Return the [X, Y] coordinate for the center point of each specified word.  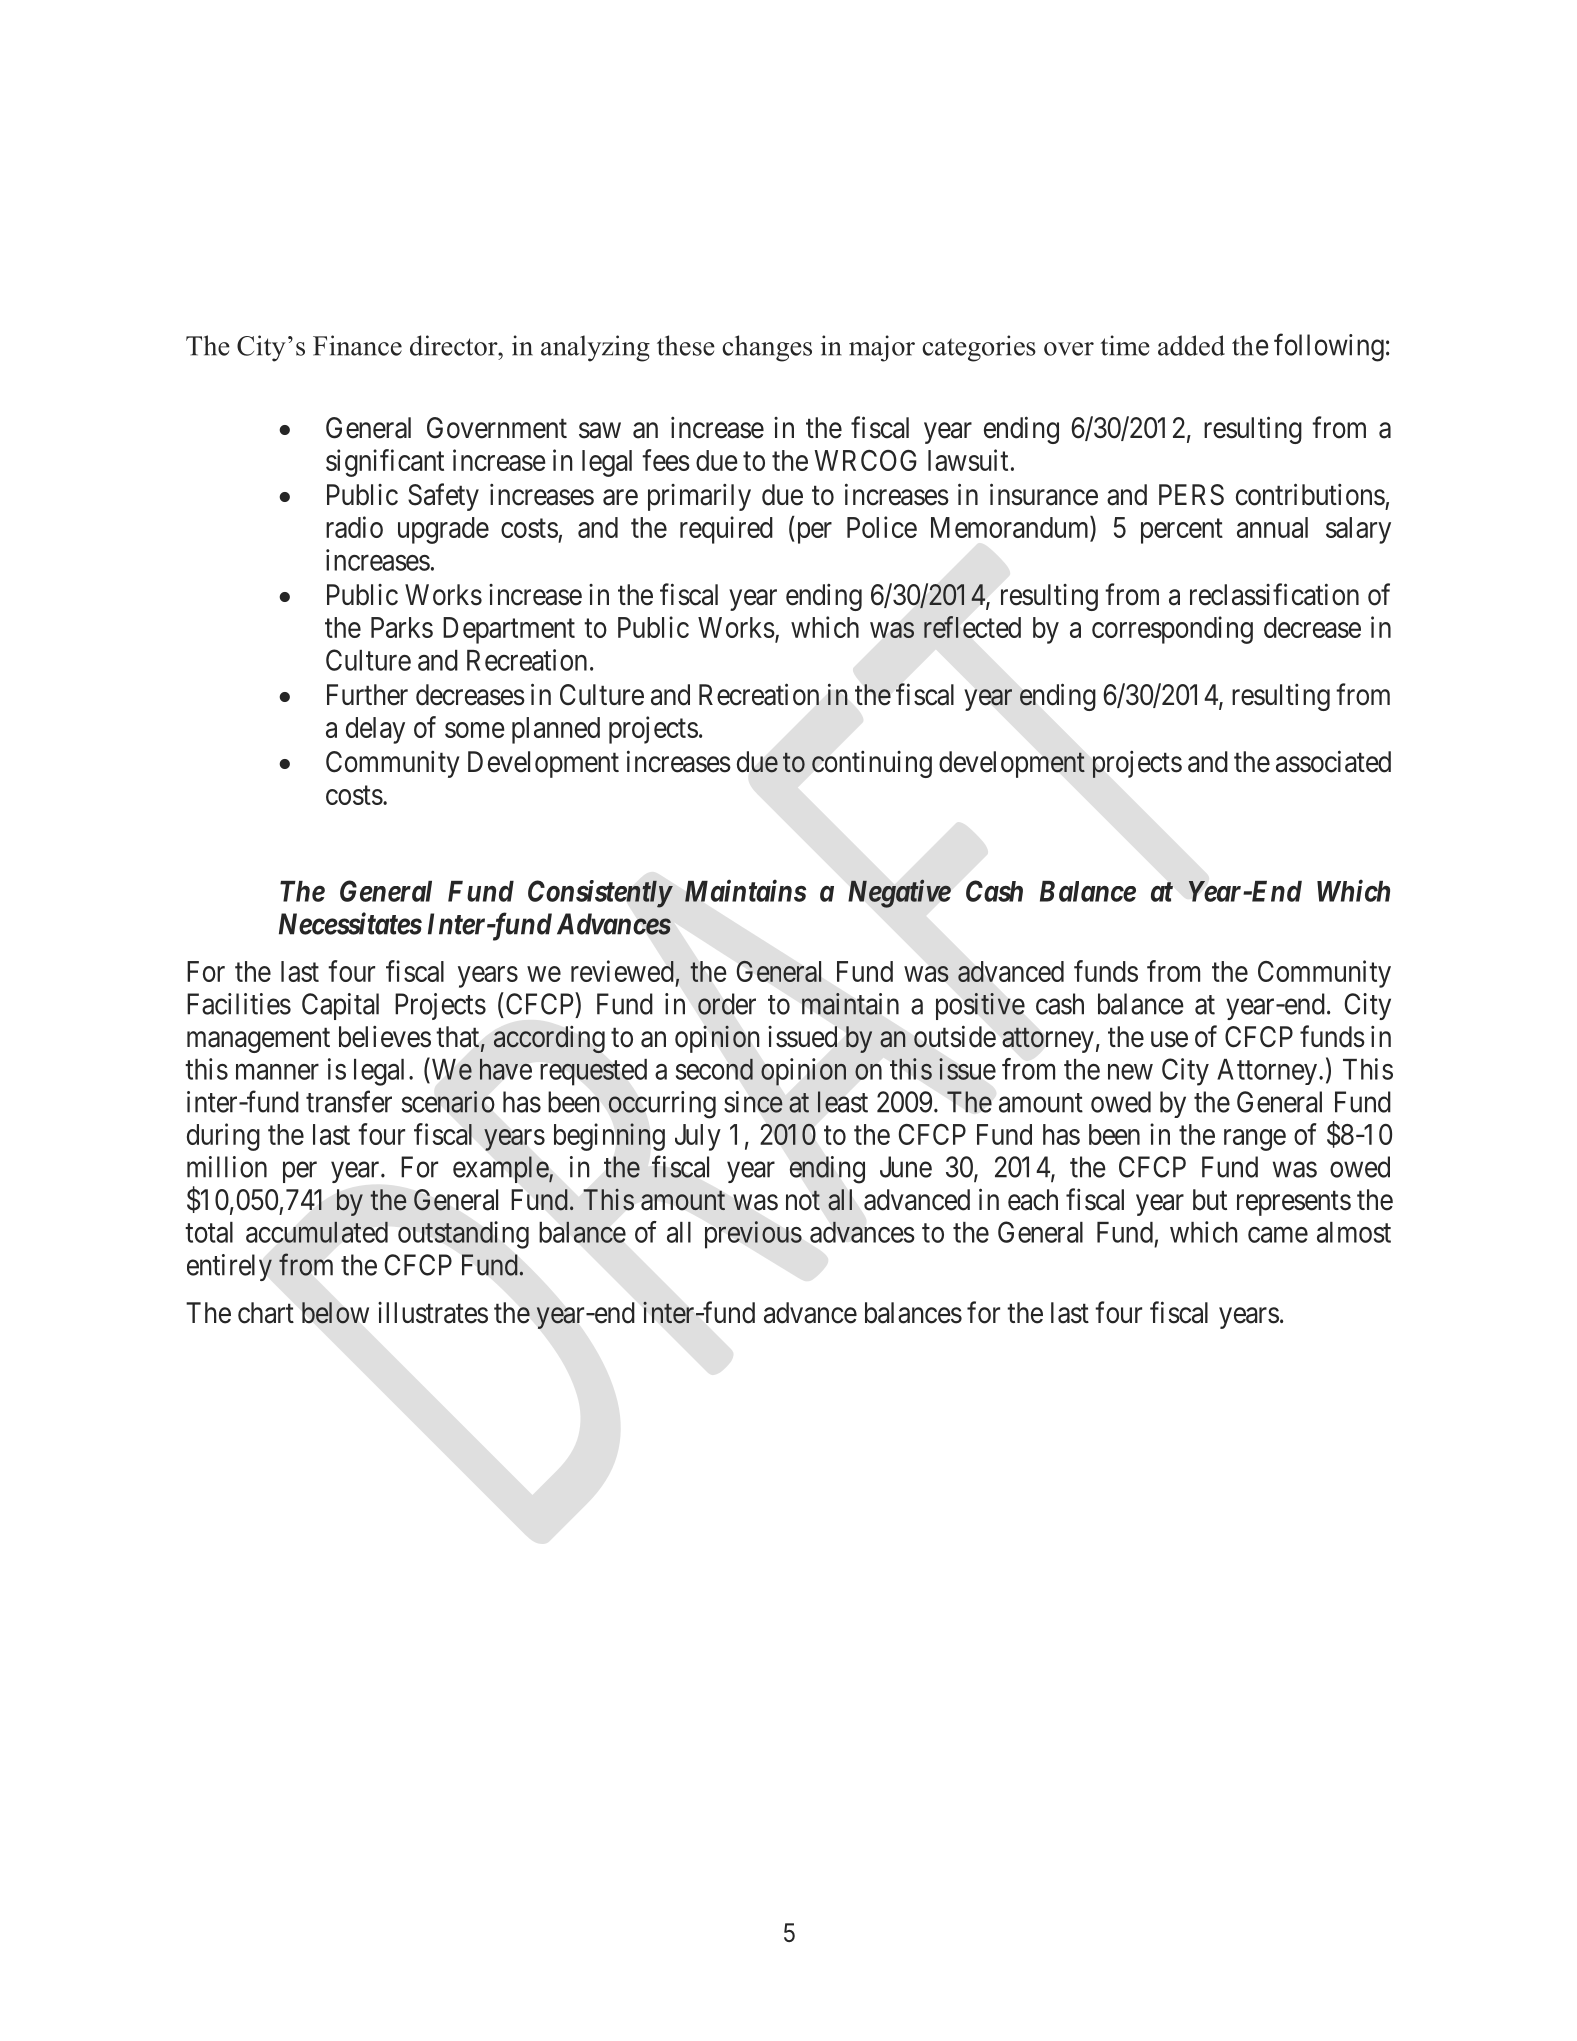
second [714, 1069]
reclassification [1274, 594]
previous [753, 1234]
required [726, 530]
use [1169, 1039]
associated [1333, 761]
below [335, 1313]
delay [375, 730]
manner [277, 1072]
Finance [357, 345]
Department [509, 630]
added [1191, 345]
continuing [872, 764]
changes [767, 348]
